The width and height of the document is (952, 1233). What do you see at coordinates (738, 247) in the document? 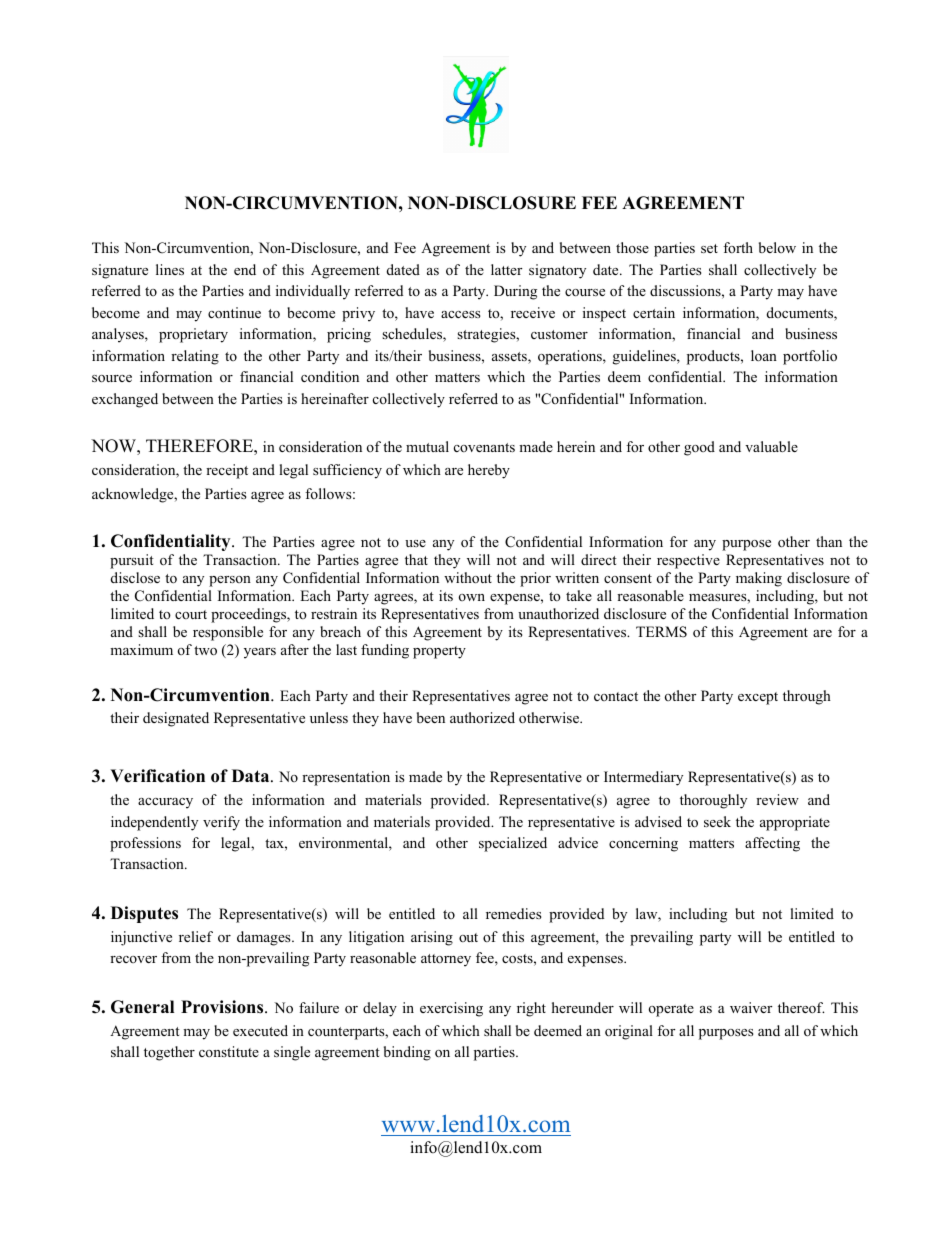
I see `forth` at bounding box center [738, 247].
